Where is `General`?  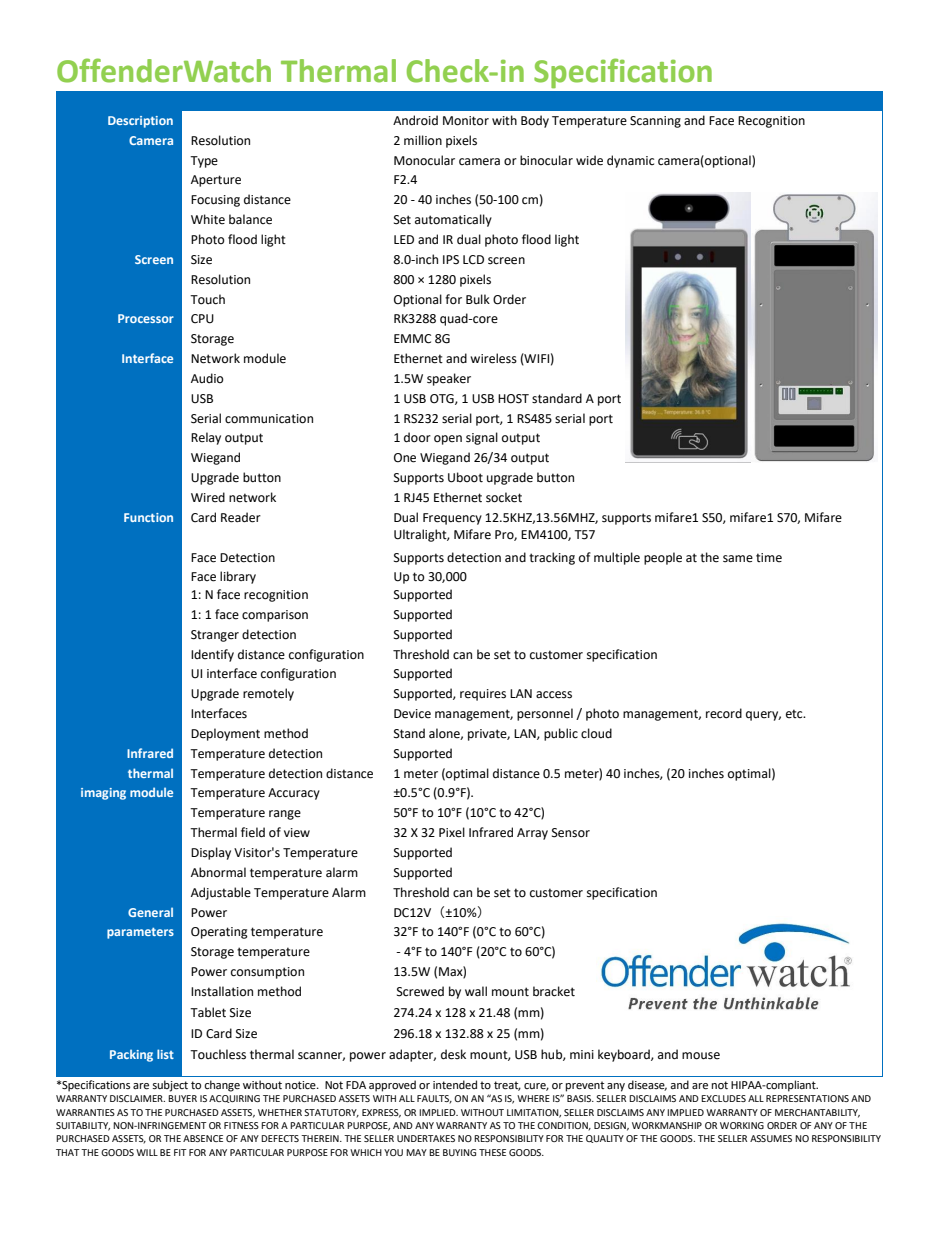 General is located at coordinates (150, 912).
